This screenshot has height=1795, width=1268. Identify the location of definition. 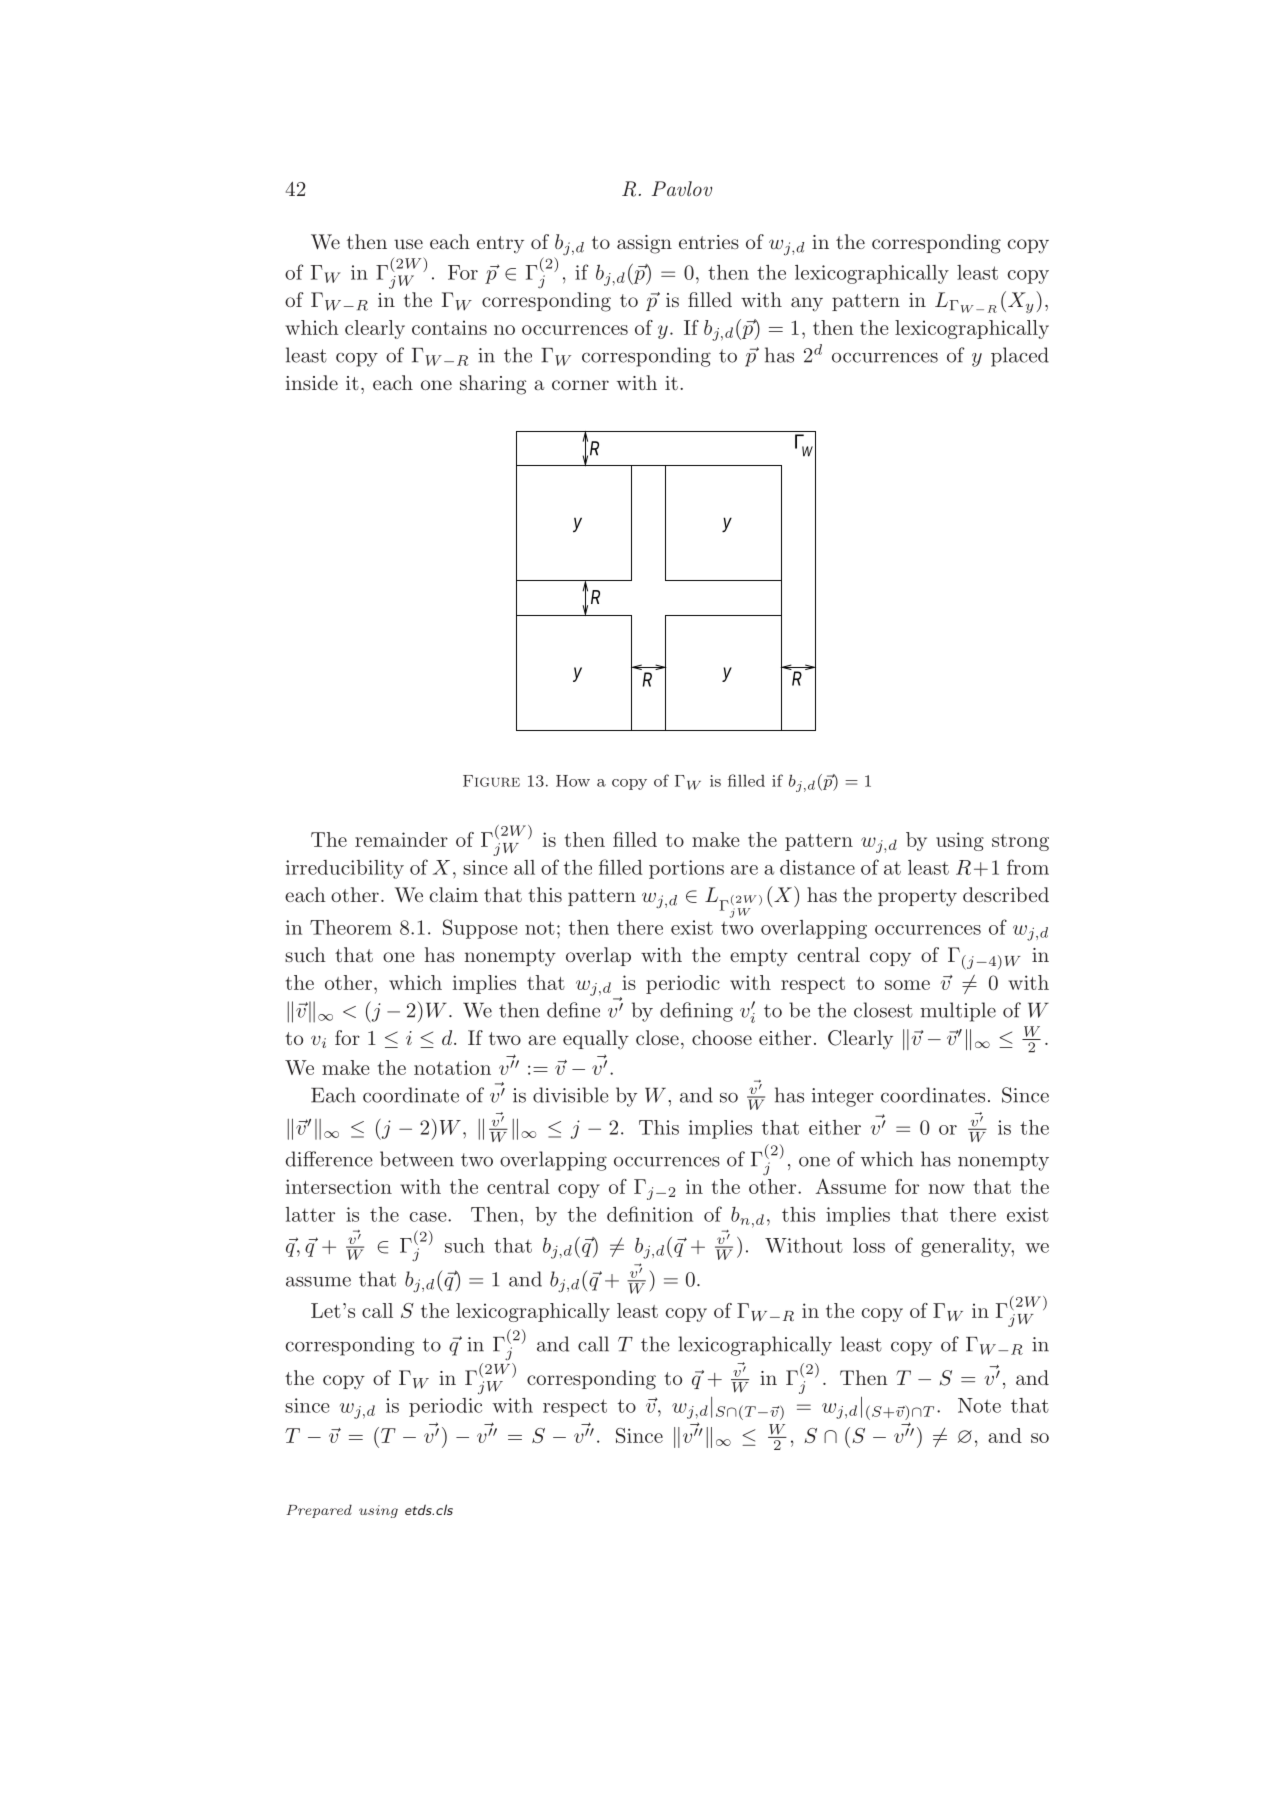
(650, 1214).
